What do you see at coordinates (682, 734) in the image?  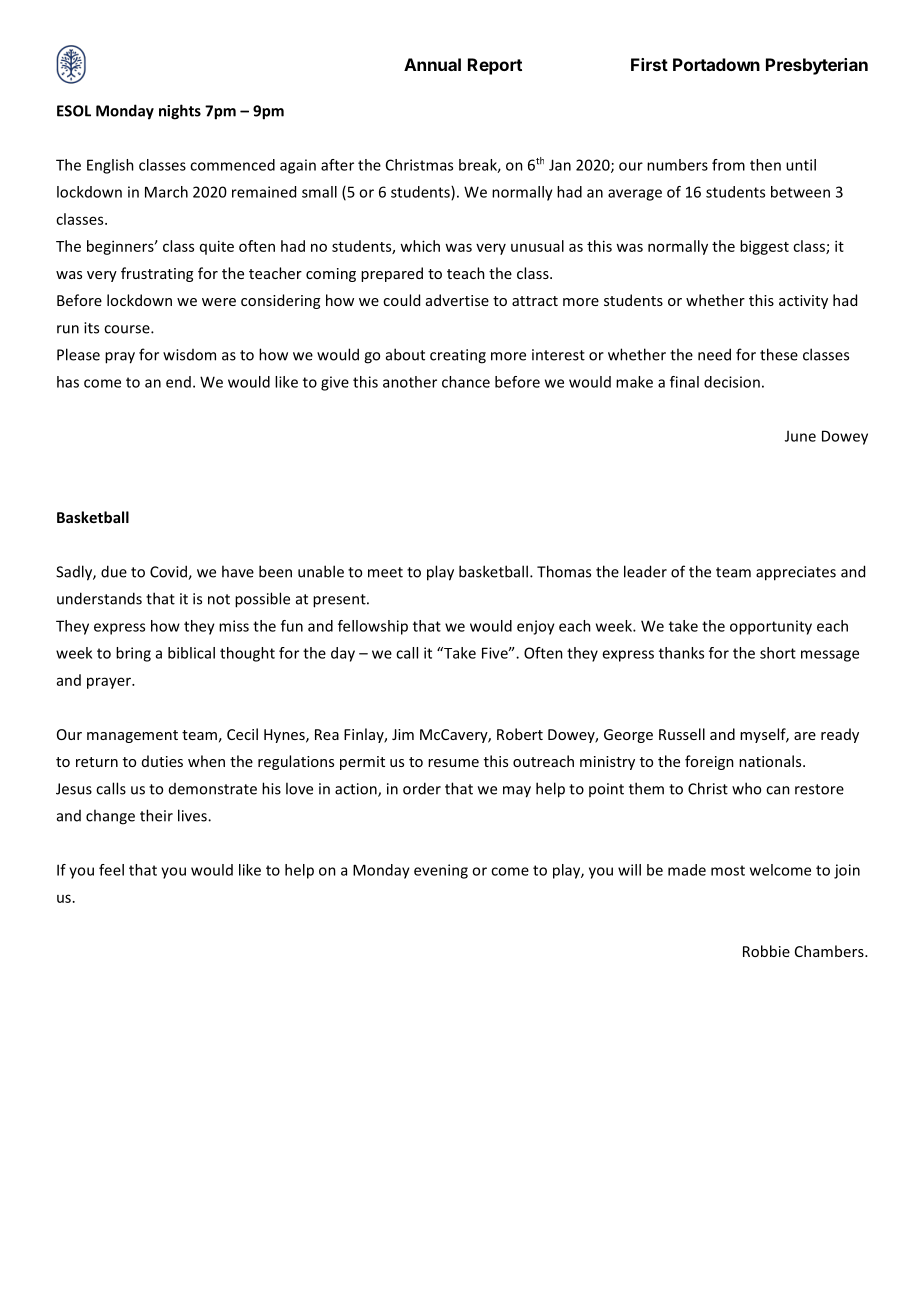 I see `Russell` at bounding box center [682, 734].
